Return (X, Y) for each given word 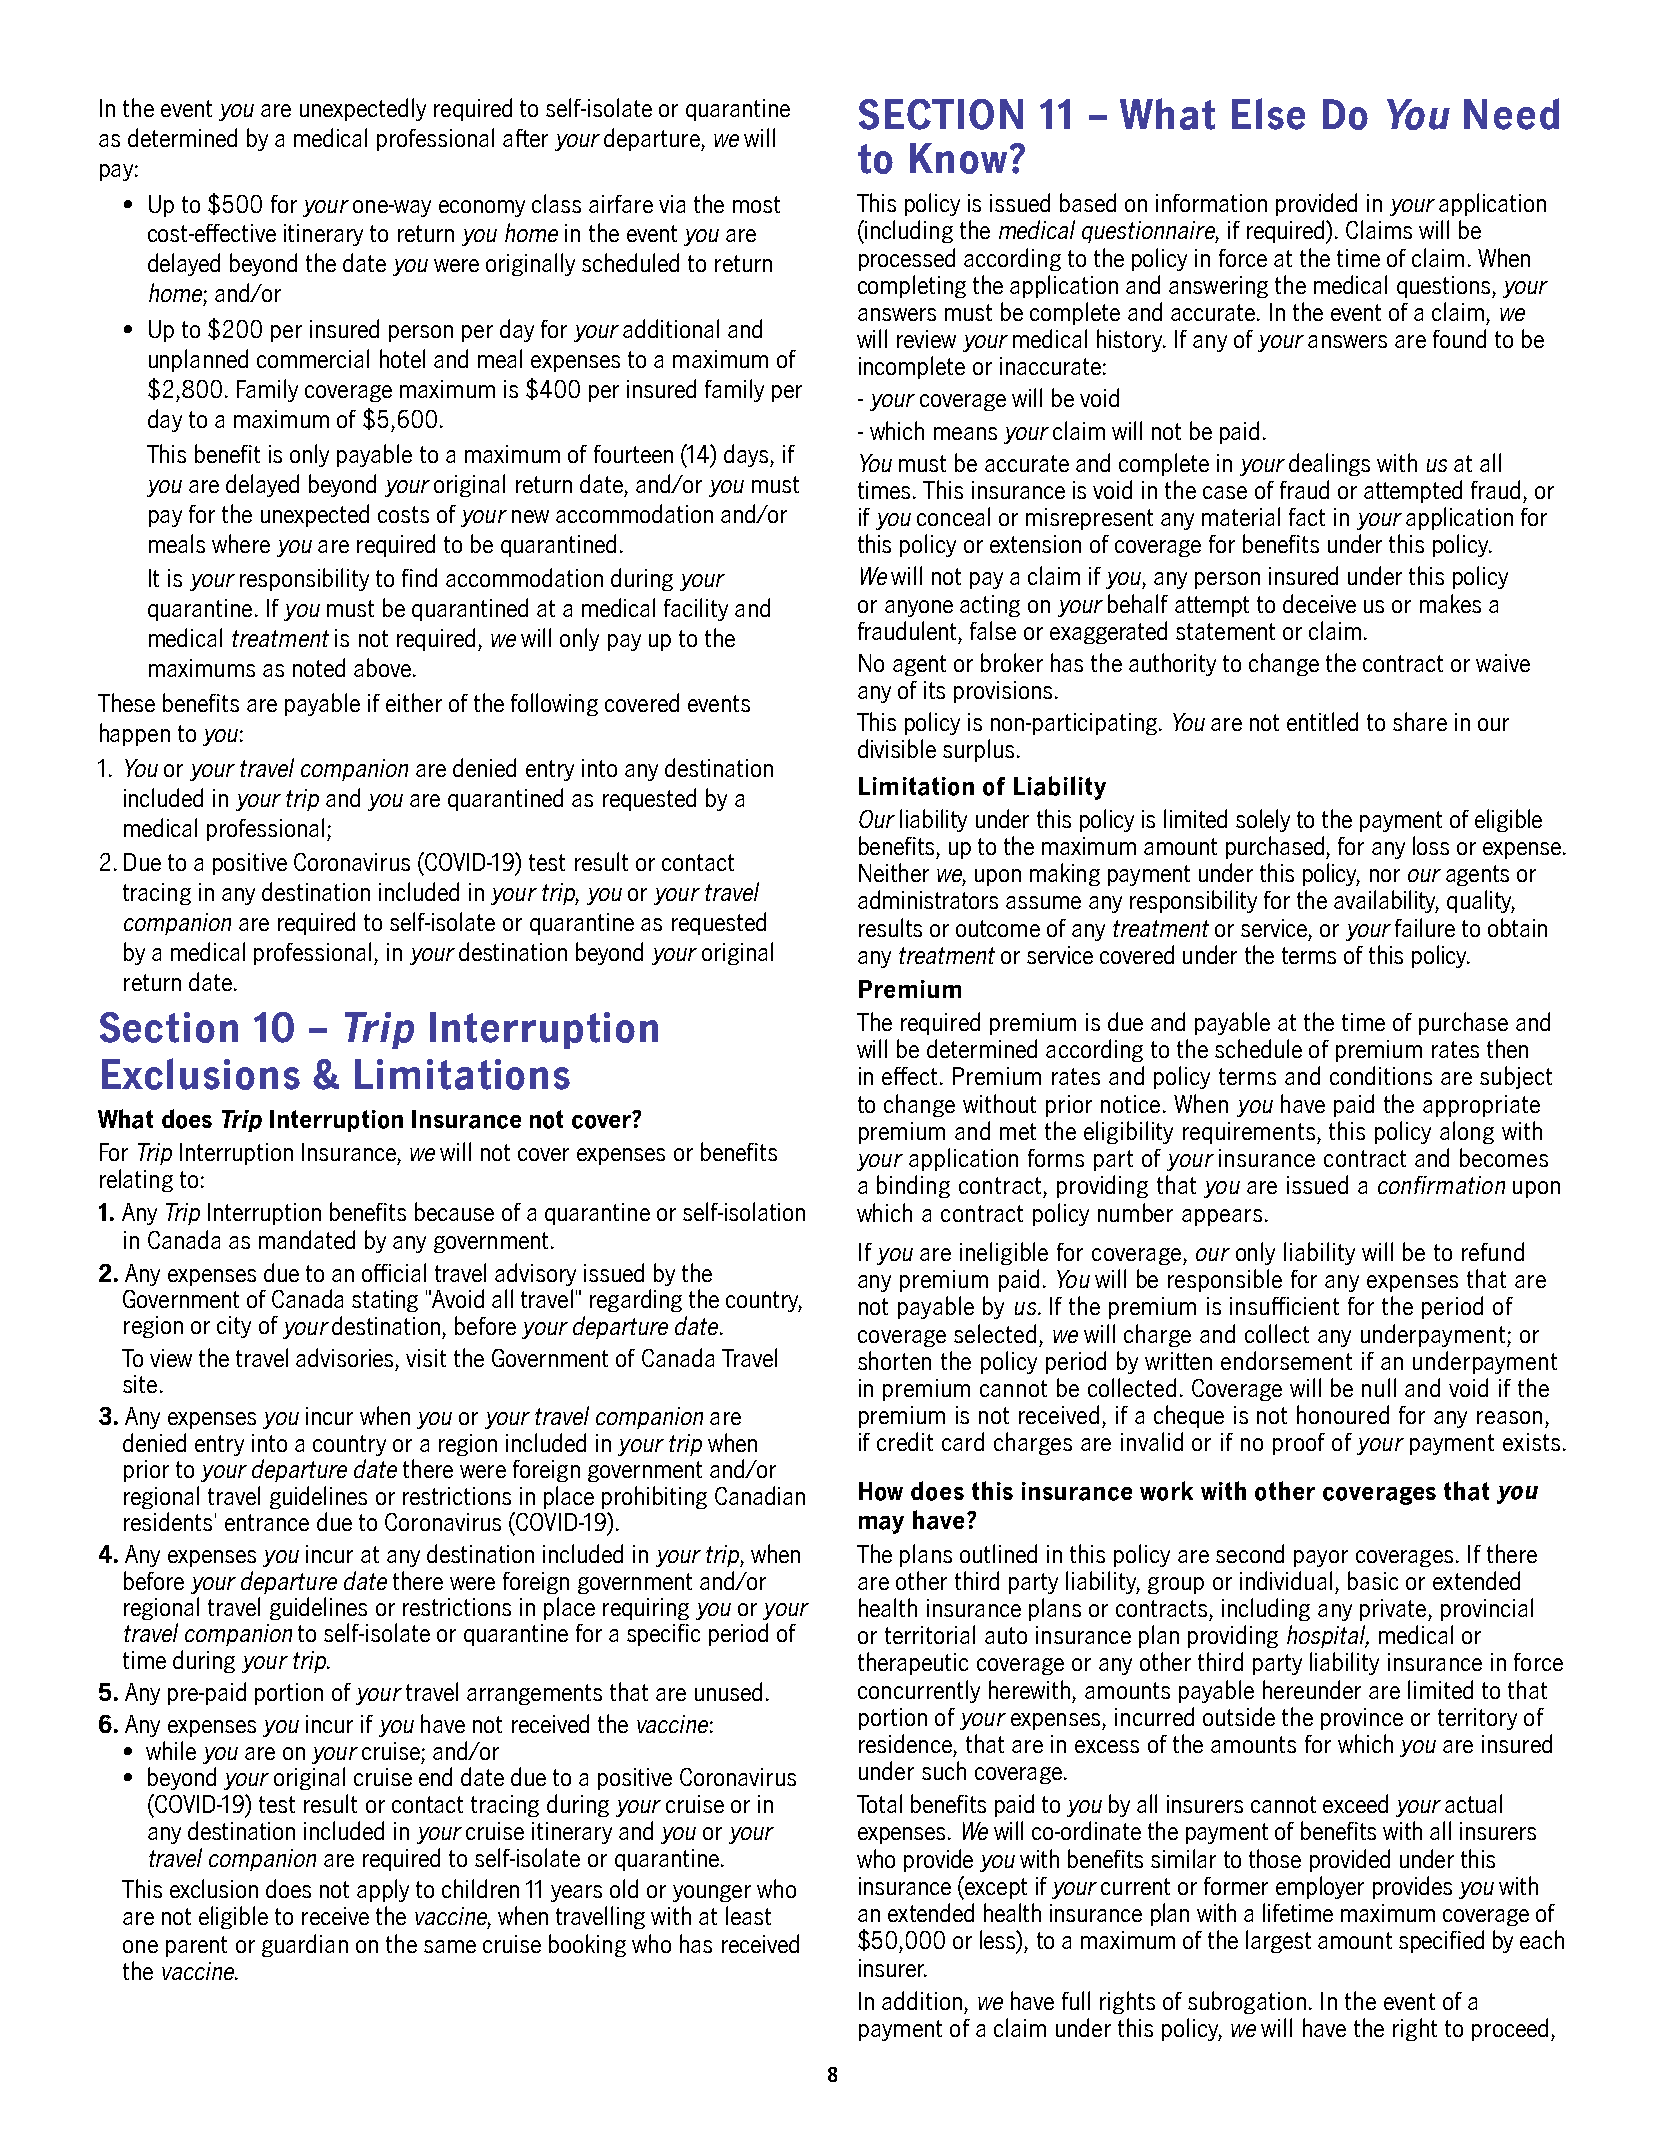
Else (1268, 114)
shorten (894, 1360)
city (234, 1327)
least (748, 1915)
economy (482, 208)
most (756, 204)
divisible (897, 748)
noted (319, 667)
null (1379, 1387)
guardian (305, 1945)
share (1420, 721)
